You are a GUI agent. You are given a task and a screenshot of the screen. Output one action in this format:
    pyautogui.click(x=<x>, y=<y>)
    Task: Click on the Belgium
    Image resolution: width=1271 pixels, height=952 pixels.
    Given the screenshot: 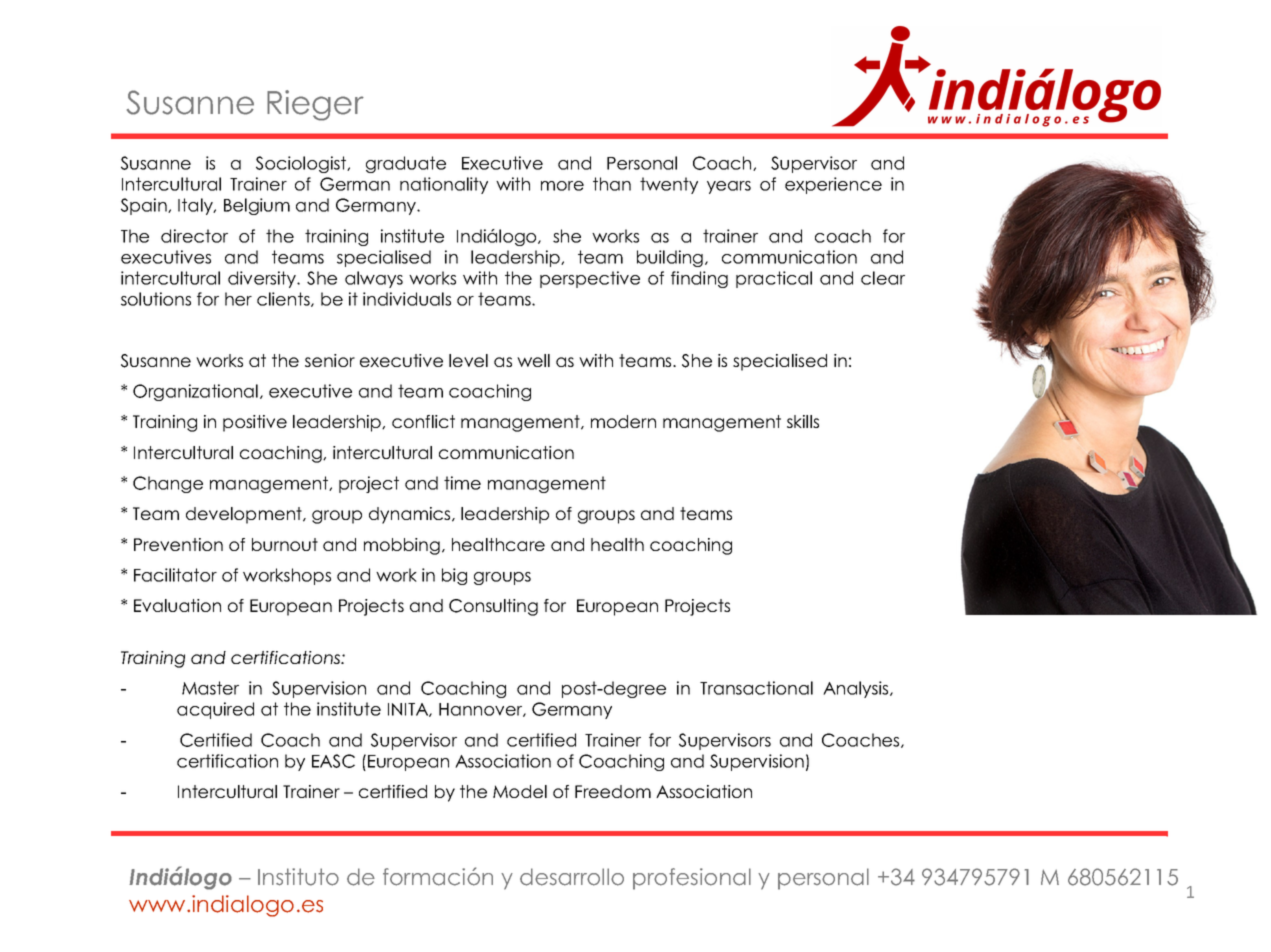 What is the action you would take?
    pyautogui.click(x=257, y=206)
